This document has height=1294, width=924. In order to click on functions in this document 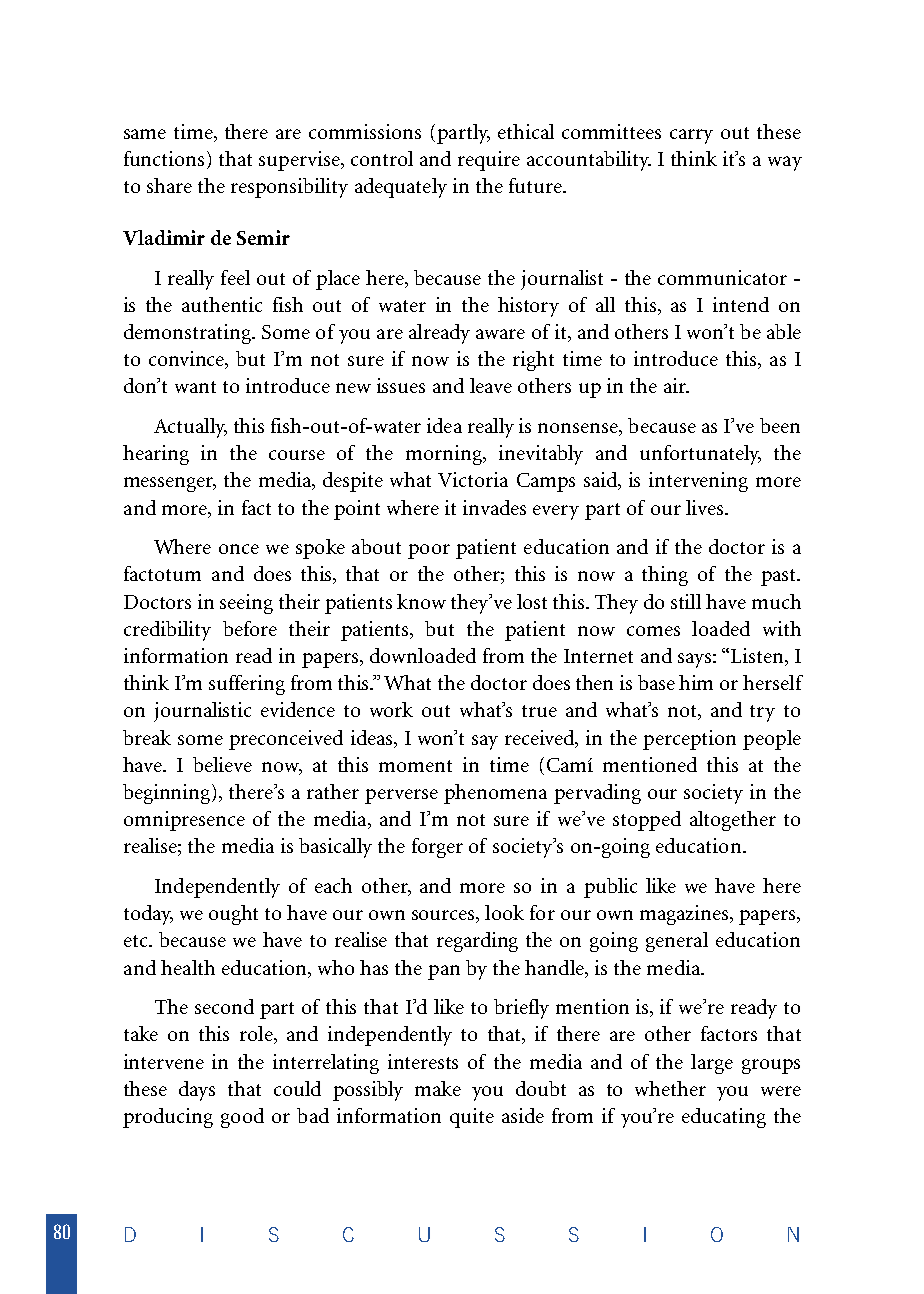, I will do `click(166, 160)`.
